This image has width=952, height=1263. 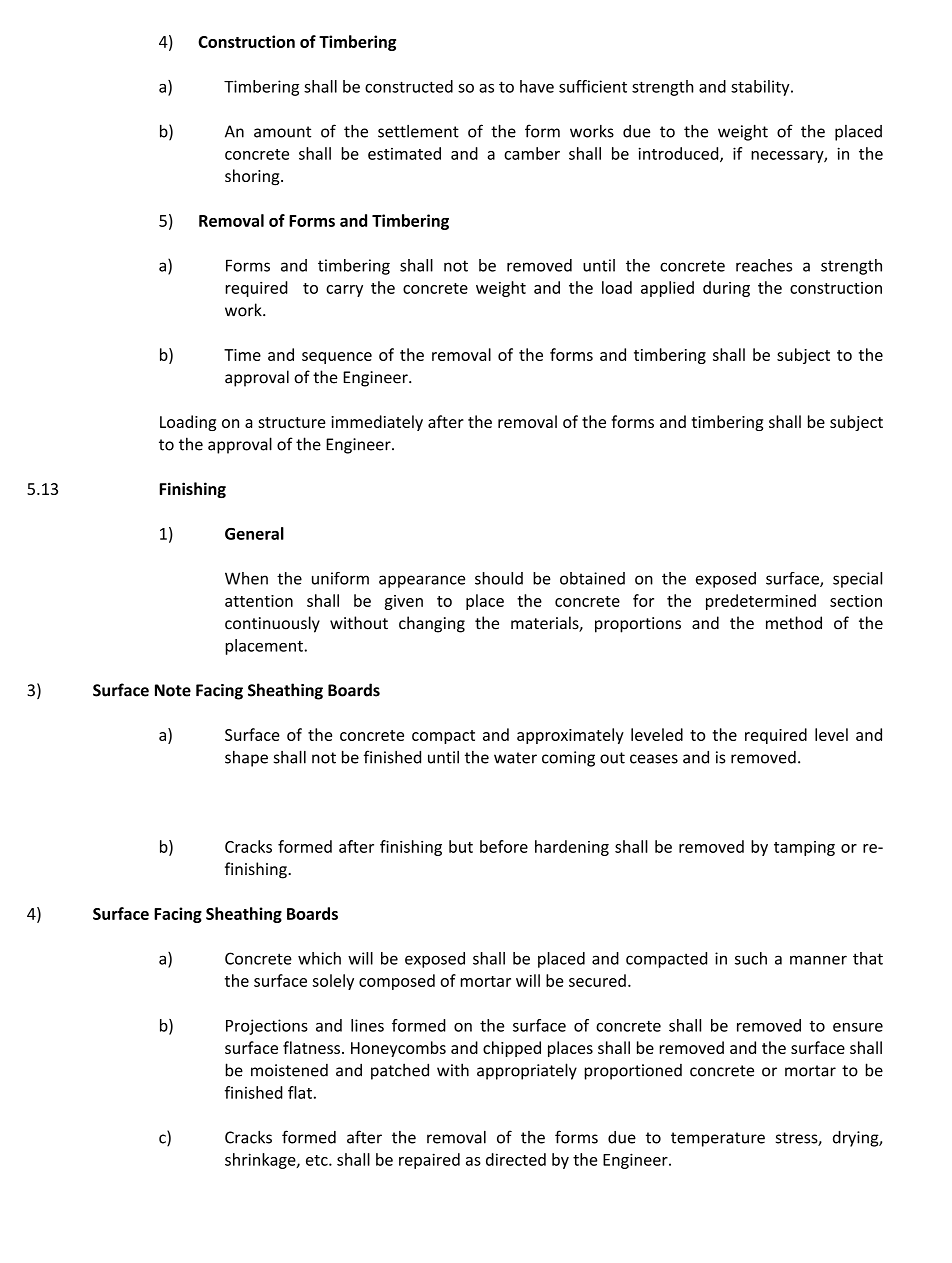 What do you see at coordinates (537, 86) in the image?
I see `have` at bounding box center [537, 86].
